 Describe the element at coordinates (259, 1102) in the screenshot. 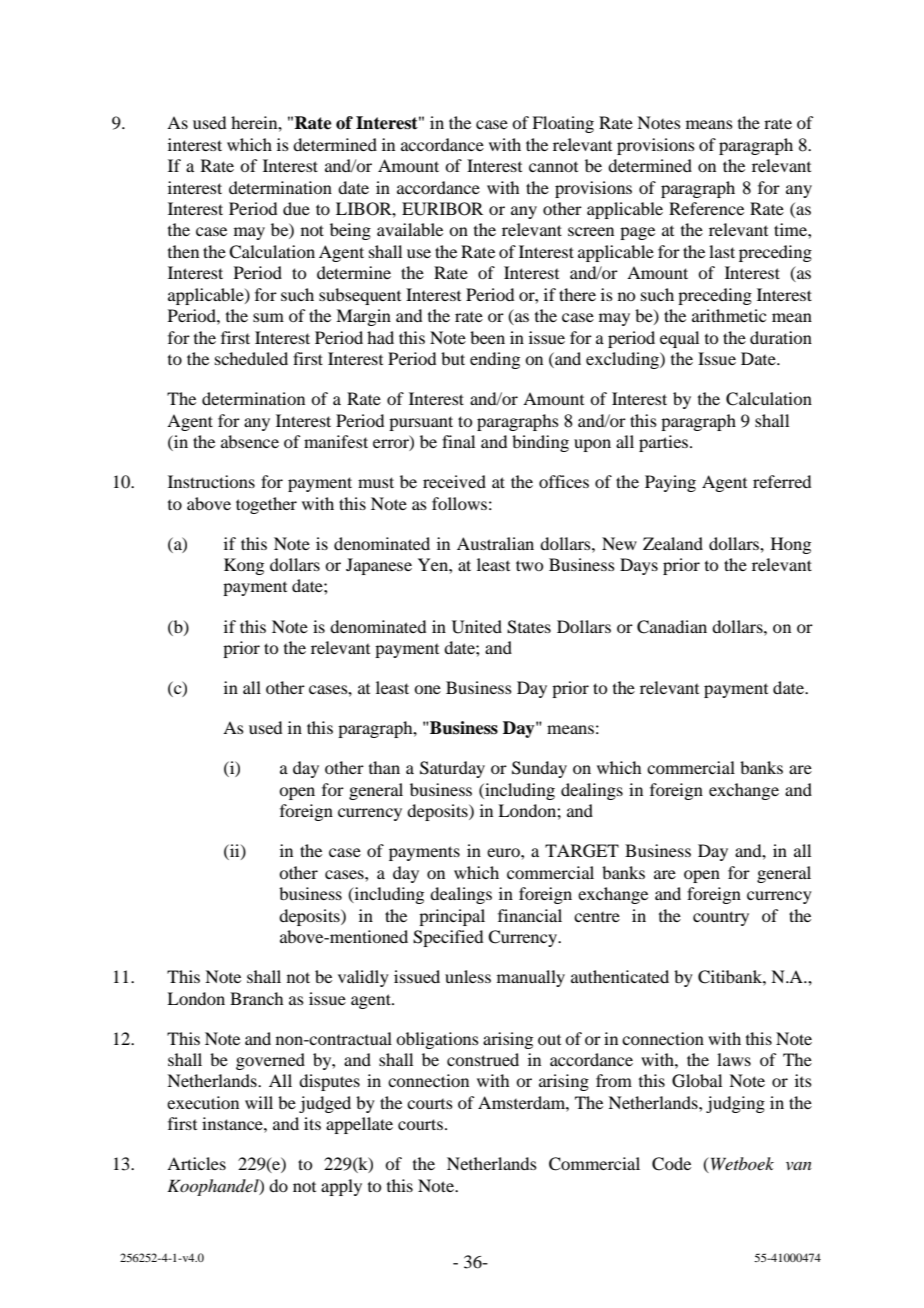

I see `will` at that location.
